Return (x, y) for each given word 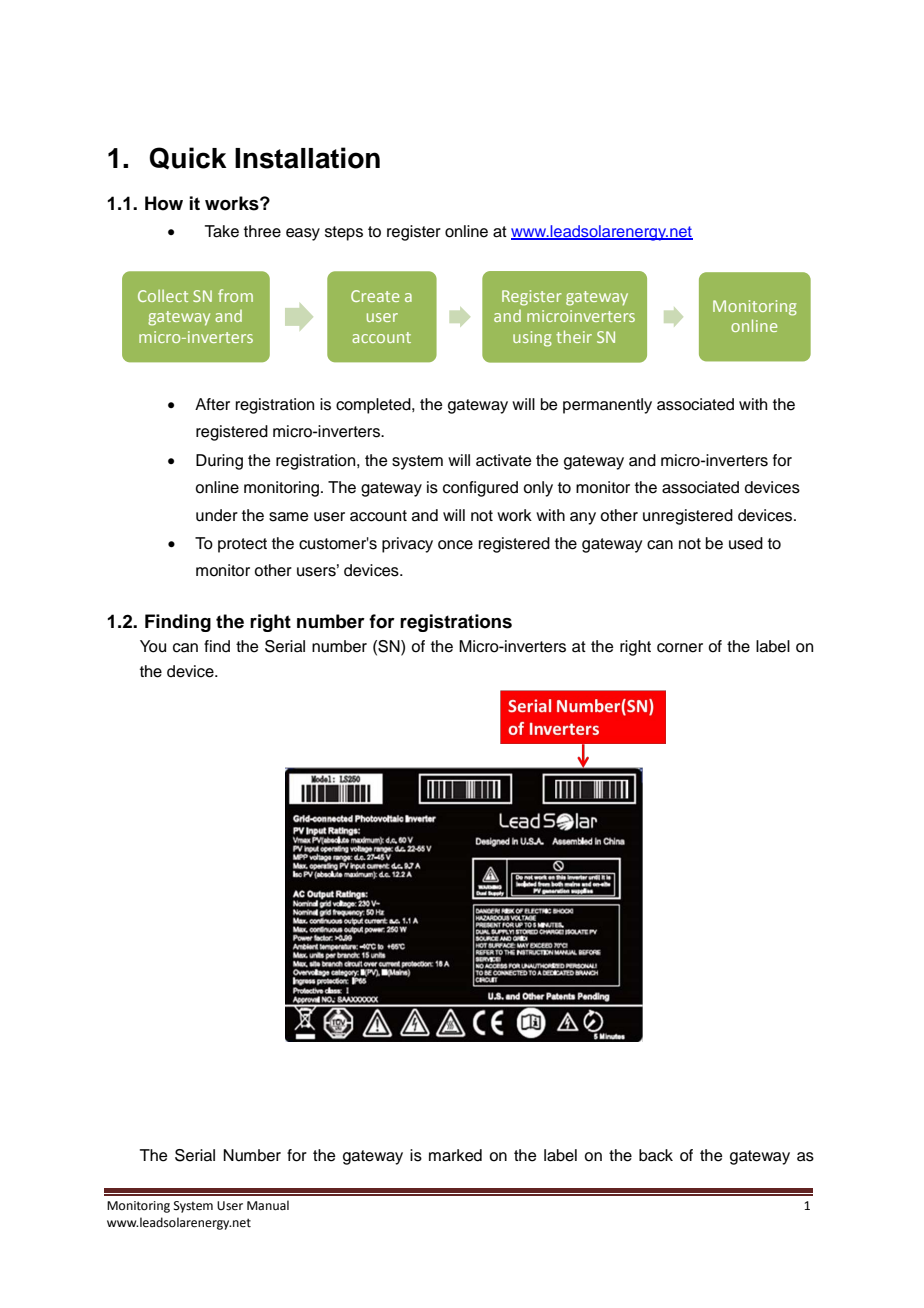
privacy (407, 545)
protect (242, 545)
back (656, 1155)
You (153, 646)
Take (222, 231)
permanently (607, 406)
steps (344, 233)
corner (680, 648)
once (455, 545)
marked (455, 1155)
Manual (268, 1205)
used (746, 543)
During (219, 462)
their (574, 336)
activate (504, 460)
